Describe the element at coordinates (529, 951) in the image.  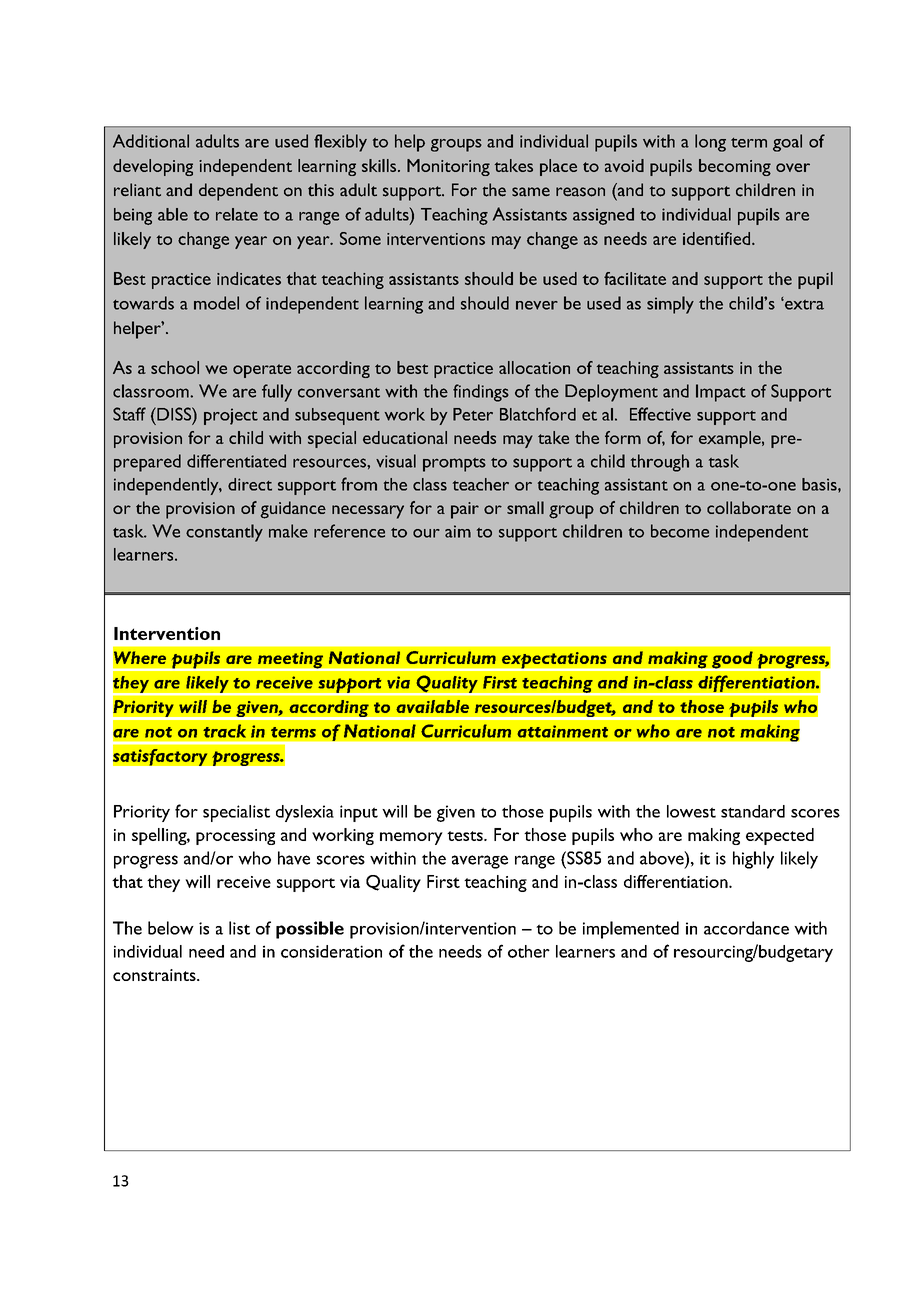
I see `other` at that location.
